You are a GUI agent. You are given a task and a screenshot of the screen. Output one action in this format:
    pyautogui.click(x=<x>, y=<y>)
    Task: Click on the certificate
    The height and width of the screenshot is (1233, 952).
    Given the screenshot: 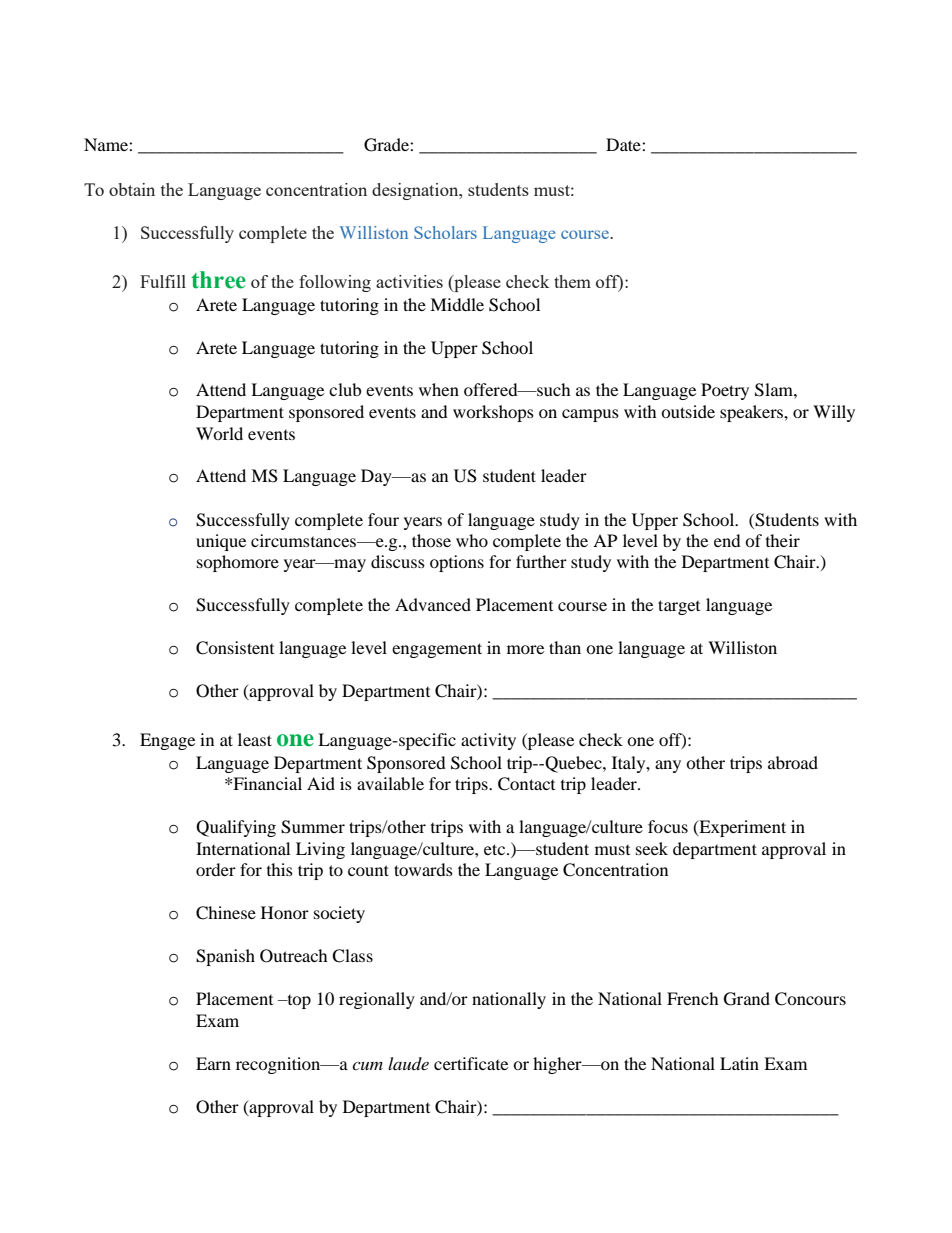 What is the action you would take?
    pyautogui.click(x=471, y=1063)
